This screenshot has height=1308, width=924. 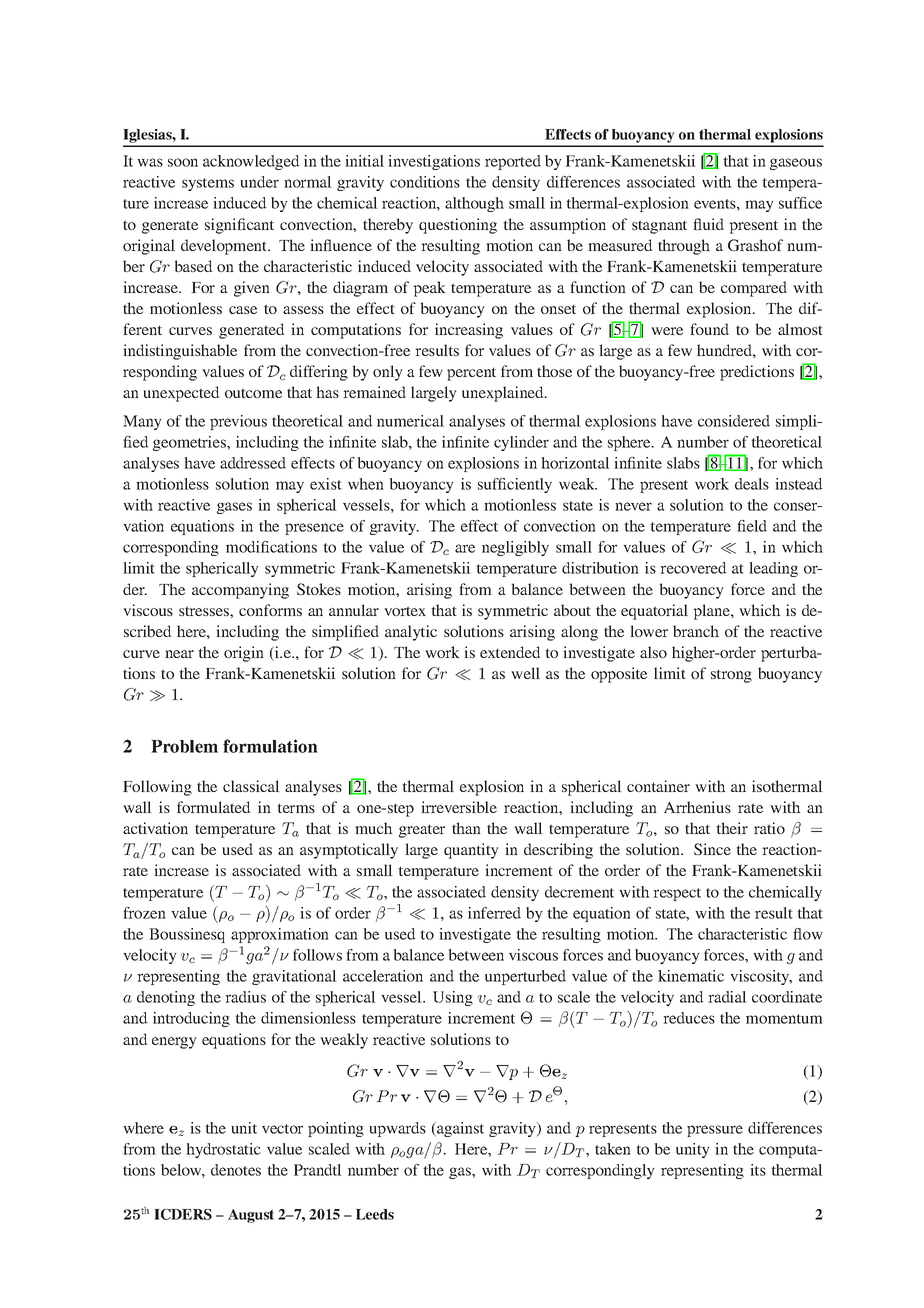 I want to click on formulated, so click(x=214, y=807).
